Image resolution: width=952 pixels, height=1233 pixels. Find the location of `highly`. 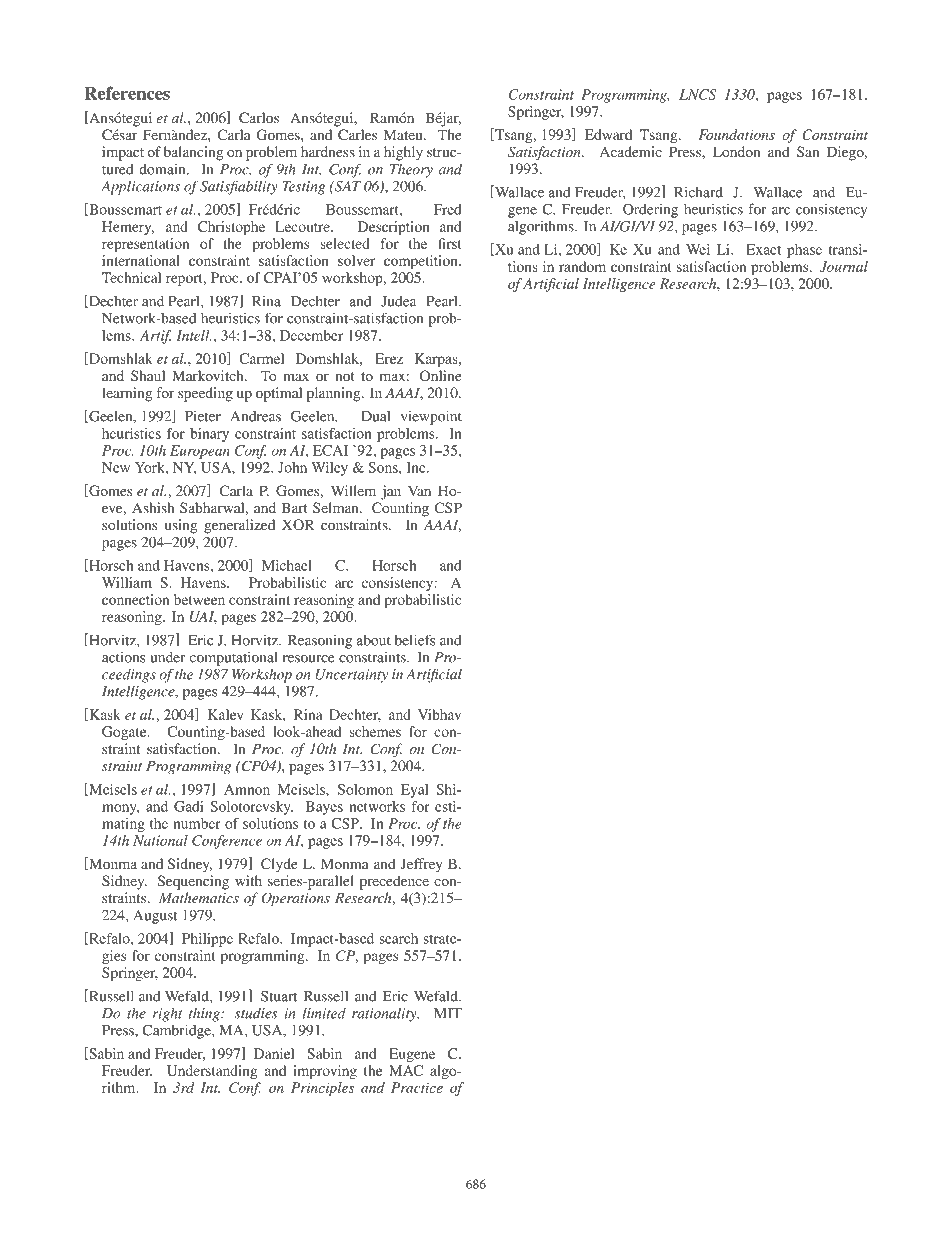

highly is located at coordinates (403, 153).
